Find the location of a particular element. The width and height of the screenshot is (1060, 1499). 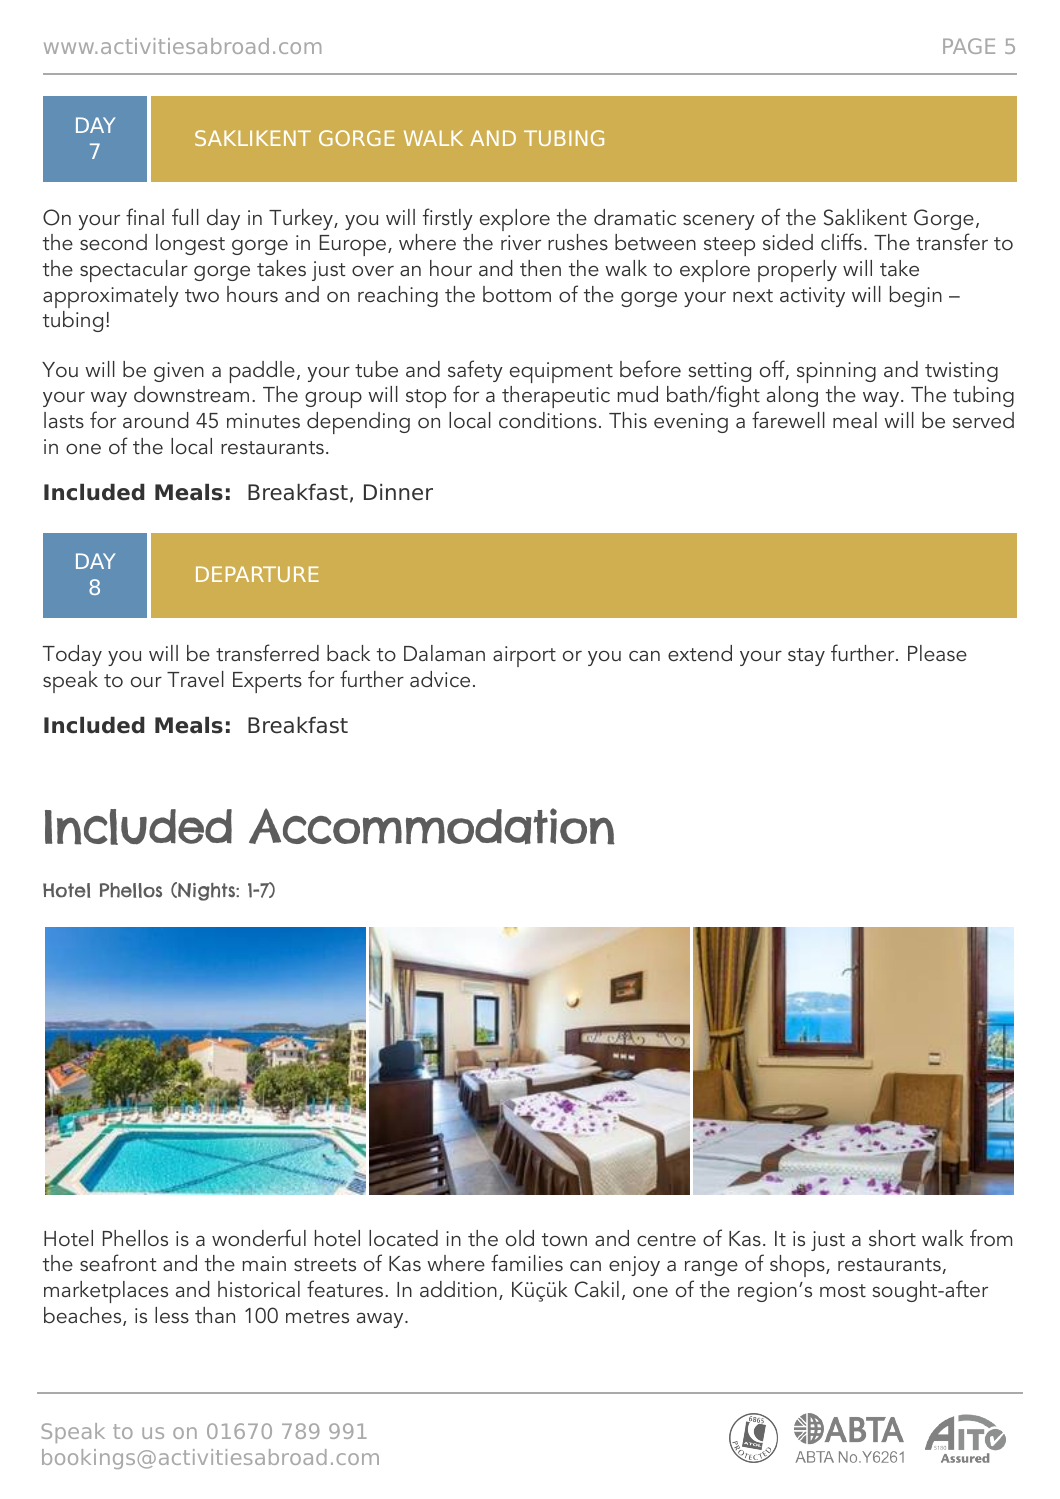

full is located at coordinates (185, 216).
